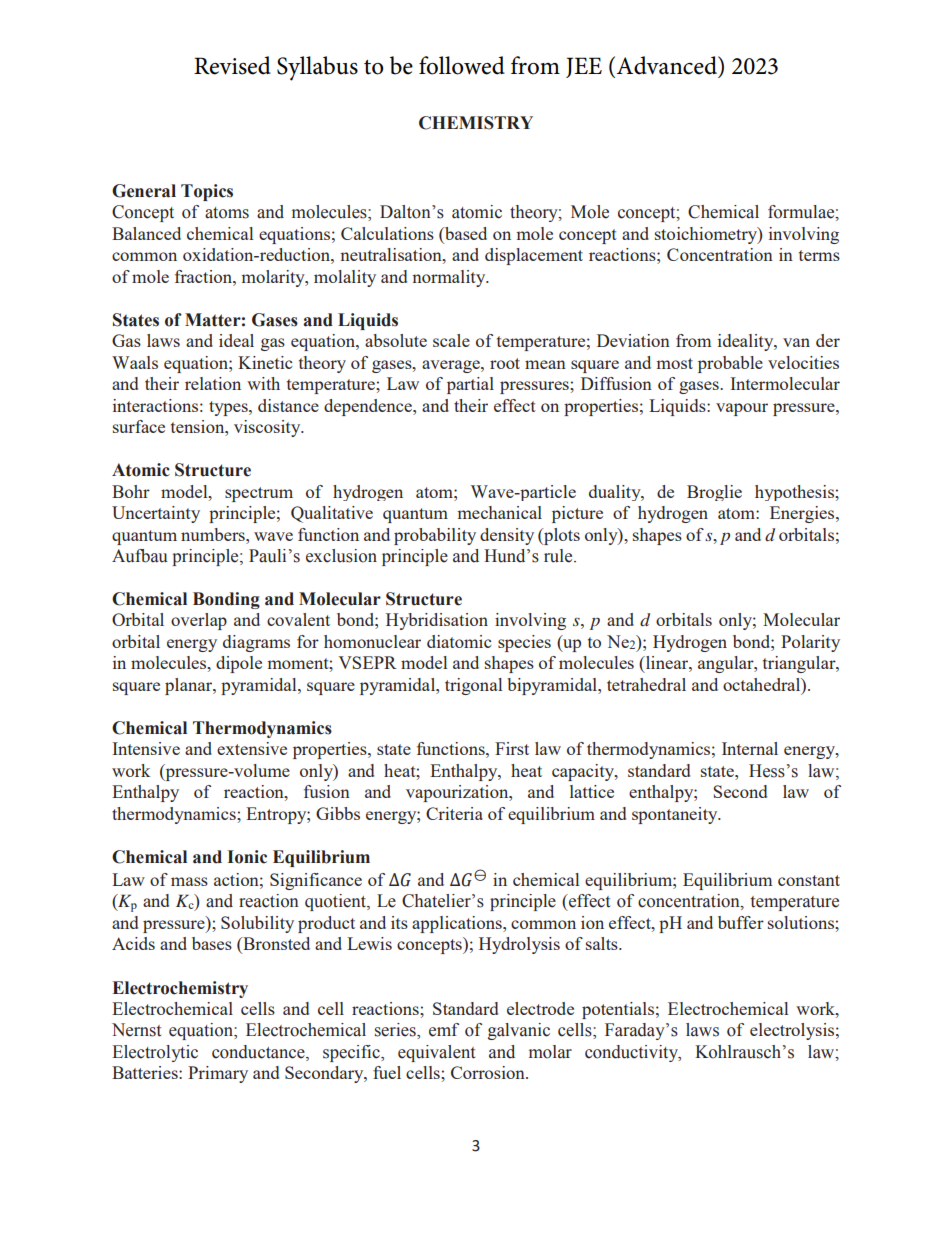  I want to click on Primary, so click(218, 1074).
